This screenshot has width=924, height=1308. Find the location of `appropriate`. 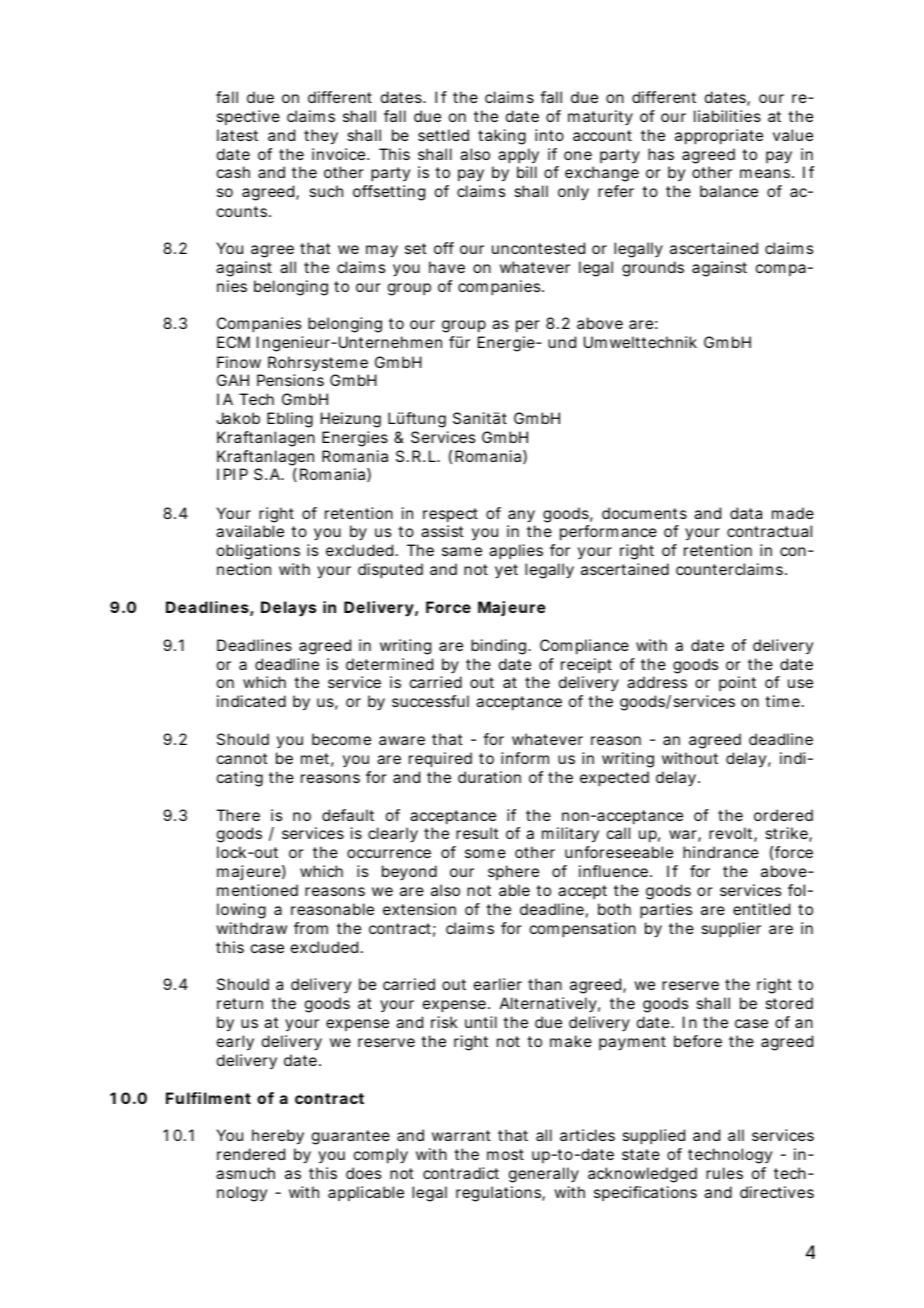

appropriate is located at coordinates (719, 137).
